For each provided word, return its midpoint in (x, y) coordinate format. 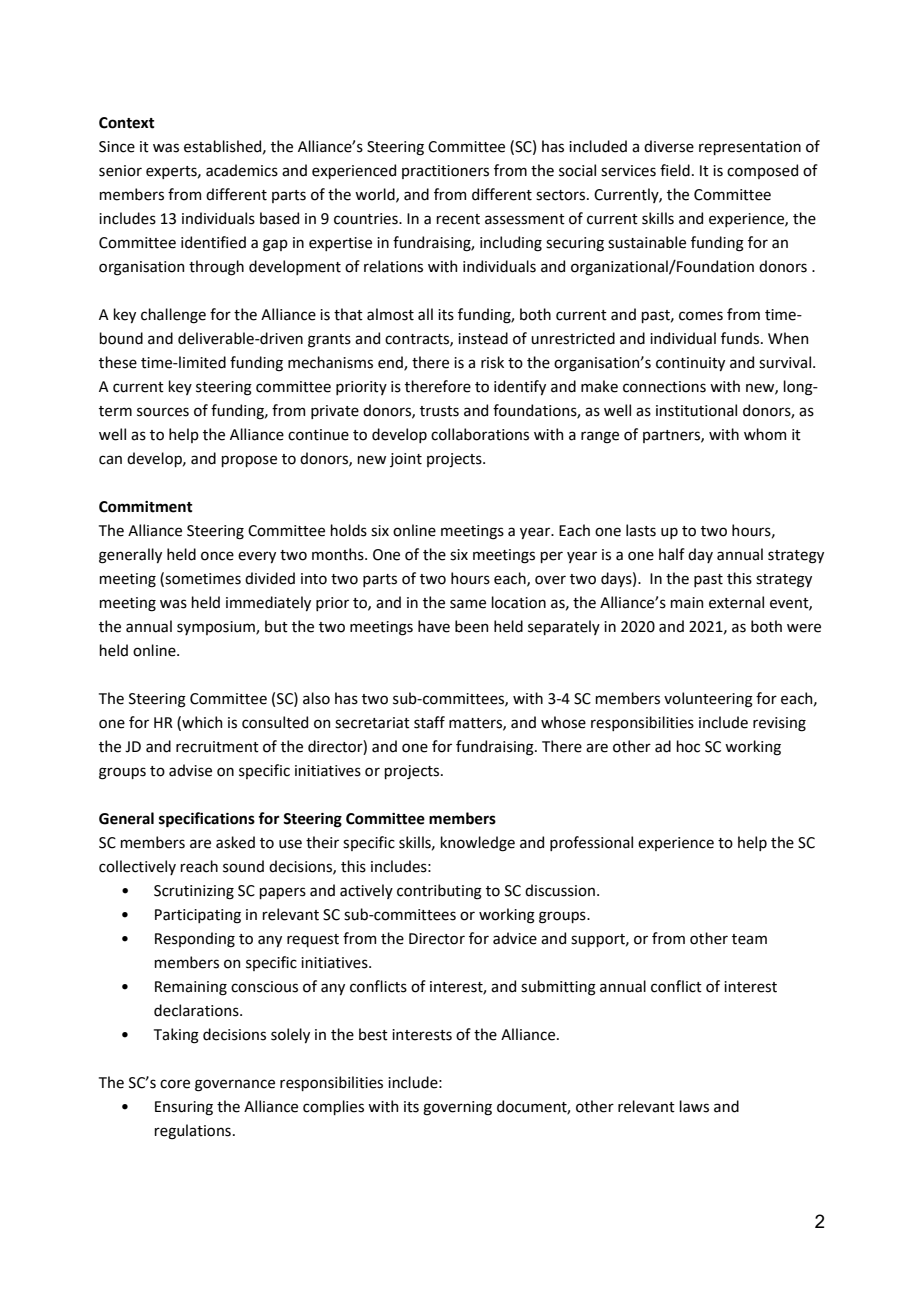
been (471, 626)
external (736, 602)
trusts (439, 411)
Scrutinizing (194, 892)
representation (750, 148)
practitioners (445, 172)
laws (694, 1106)
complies (333, 1107)
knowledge (477, 844)
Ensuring (184, 1108)
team (749, 939)
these (118, 362)
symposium (217, 628)
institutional (696, 410)
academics (242, 170)
